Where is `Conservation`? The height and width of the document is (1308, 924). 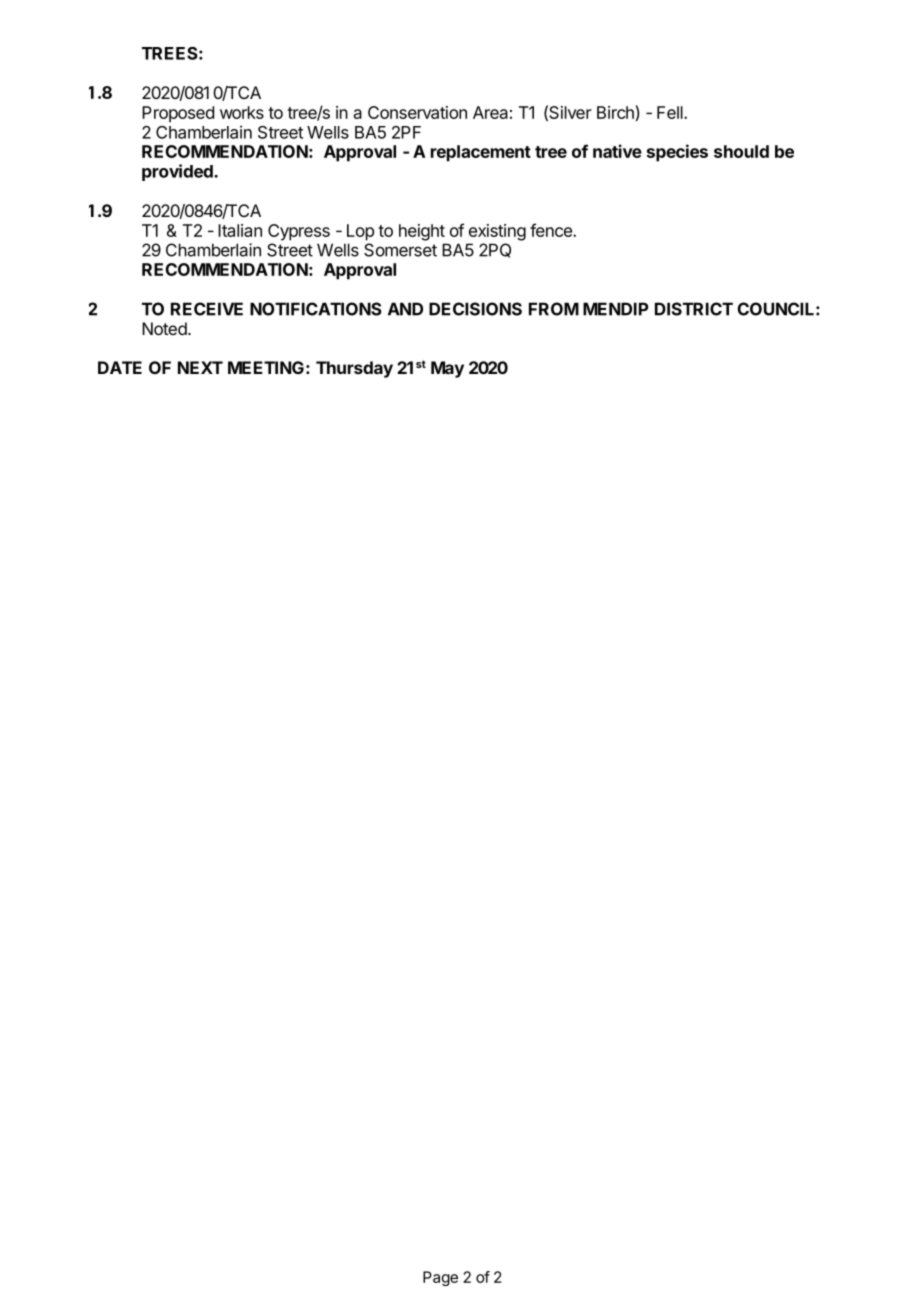 Conservation is located at coordinates (417, 112).
